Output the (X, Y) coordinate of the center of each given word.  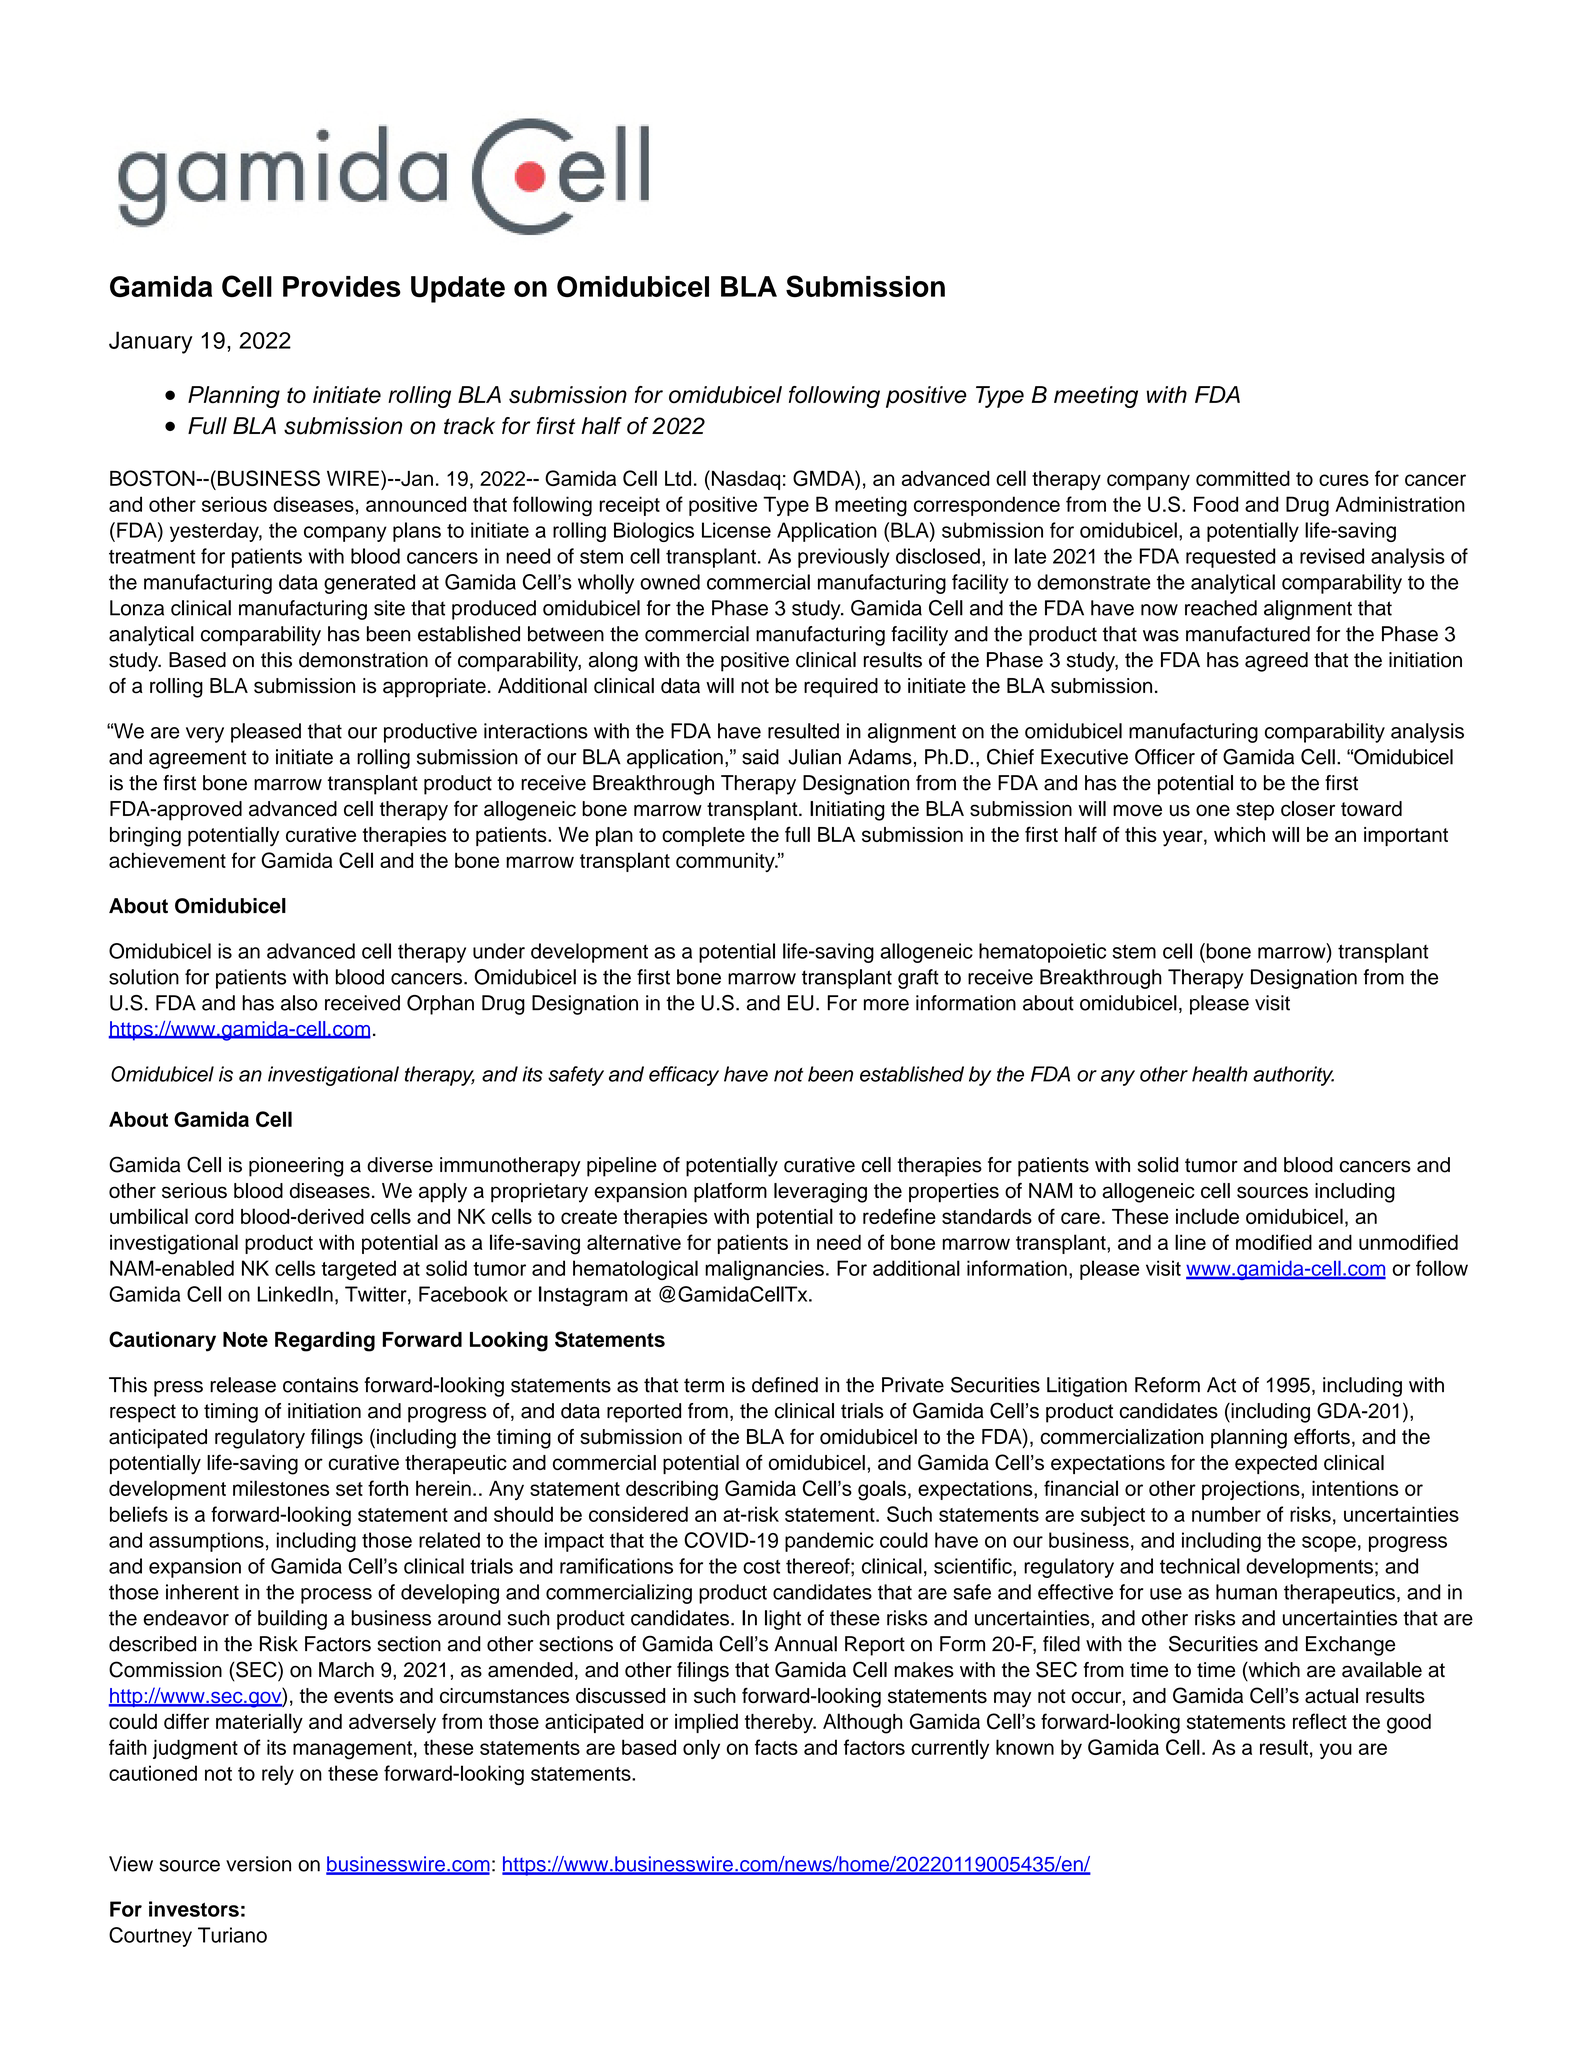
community (726, 862)
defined (785, 1385)
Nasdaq (744, 480)
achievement (167, 860)
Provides (342, 286)
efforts (1322, 1437)
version (258, 1864)
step (1255, 811)
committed (1243, 478)
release (243, 1385)
